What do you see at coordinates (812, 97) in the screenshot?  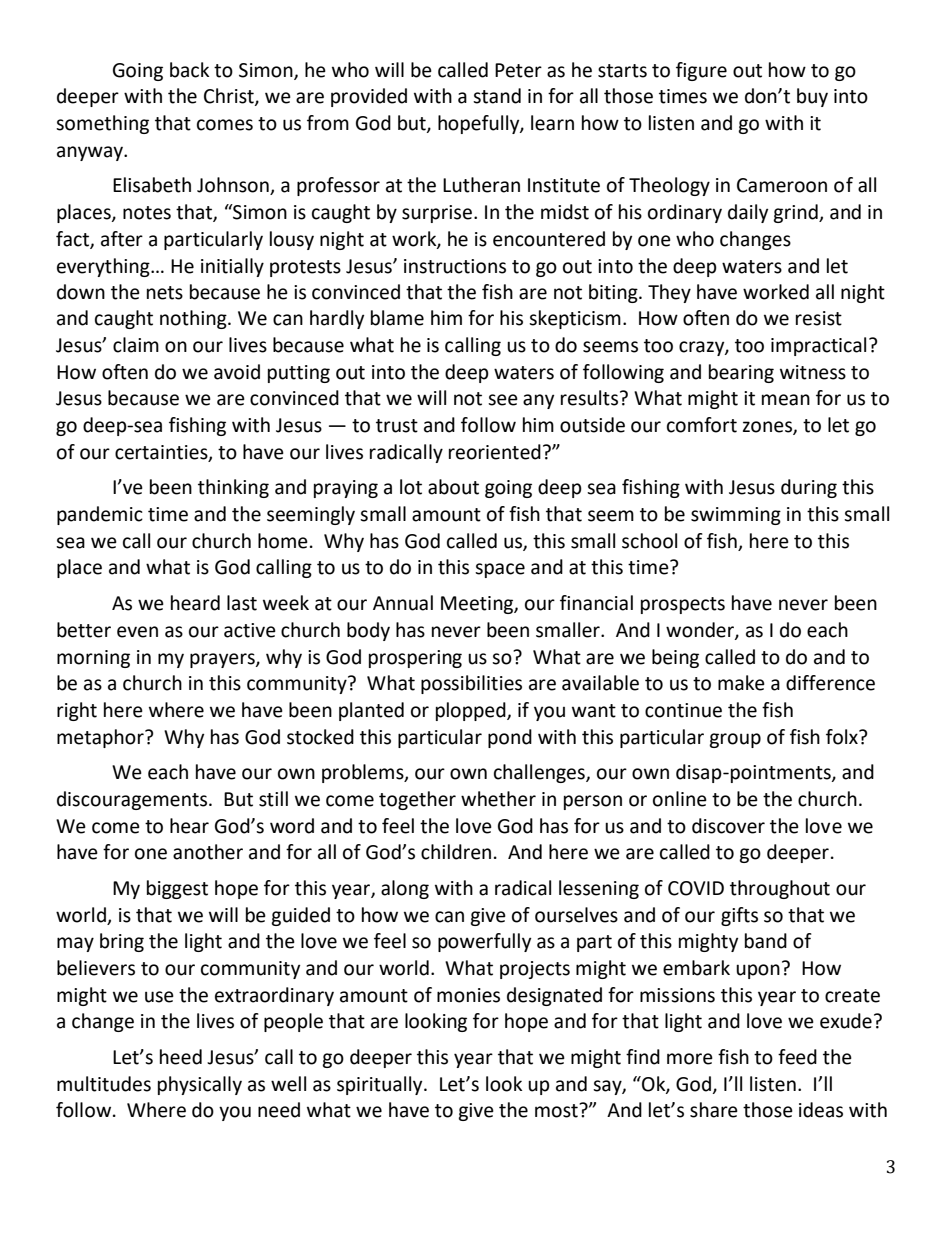 I see `buy` at bounding box center [812, 97].
